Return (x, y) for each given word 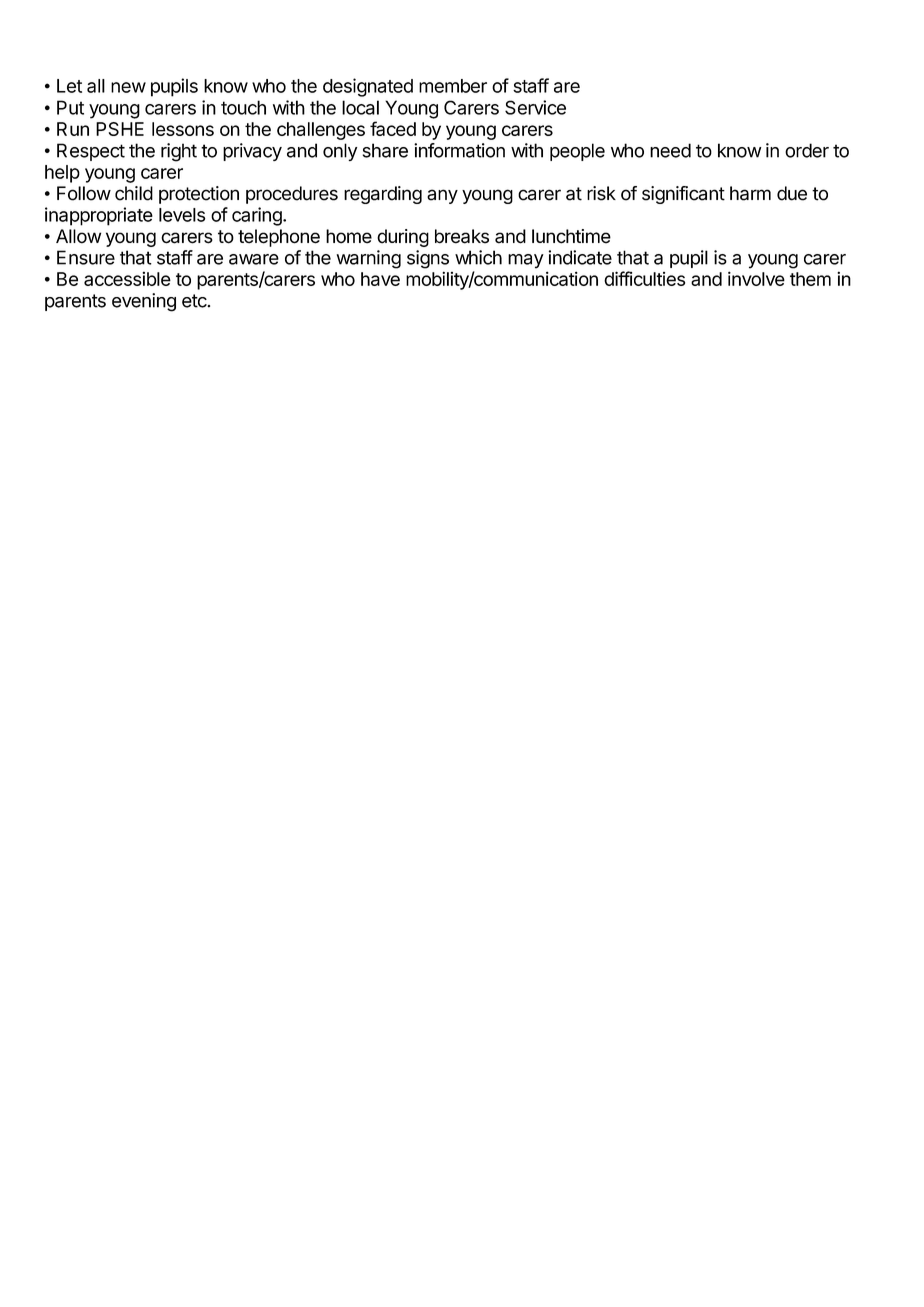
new (128, 87)
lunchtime (571, 236)
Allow (78, 236)
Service (535, 107)
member (453, 86)
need (670, 150)
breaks (462, 236)
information (459, 150)
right (179, 152)
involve (756, 278)
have (380, 279)
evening (144, 302)
